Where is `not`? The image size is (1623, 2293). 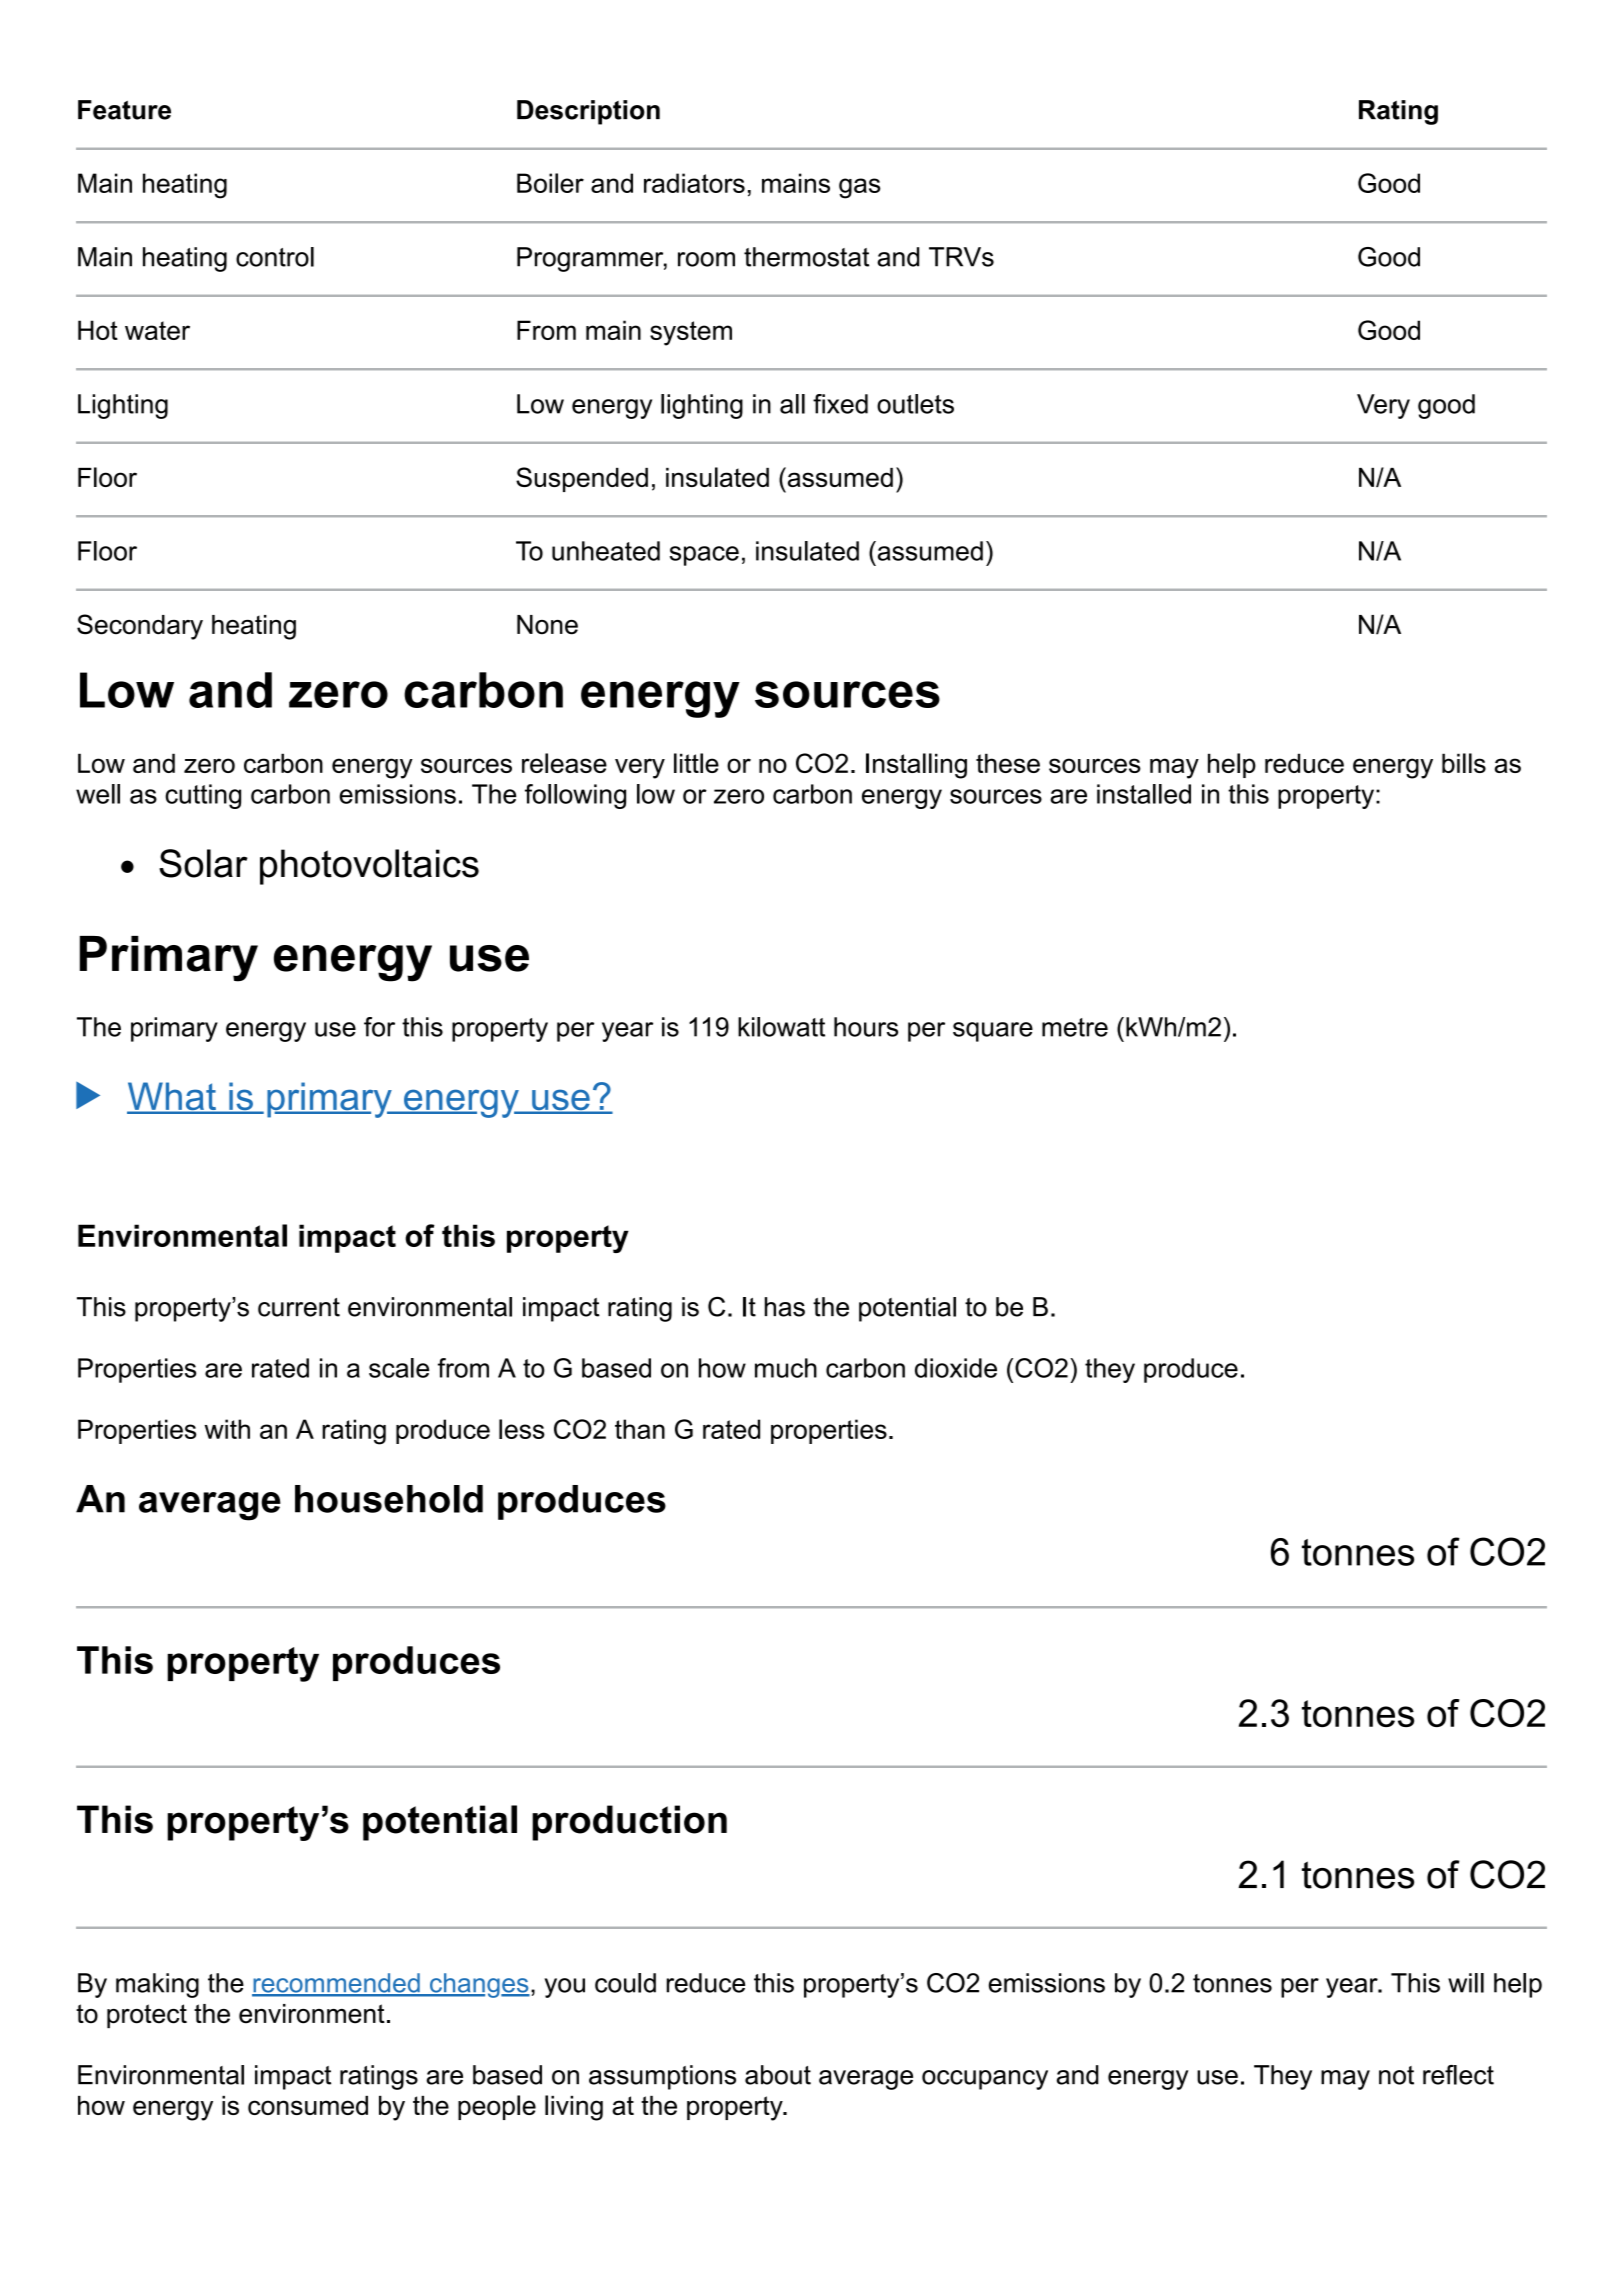
not is located at coordinates (1396, 2075).
